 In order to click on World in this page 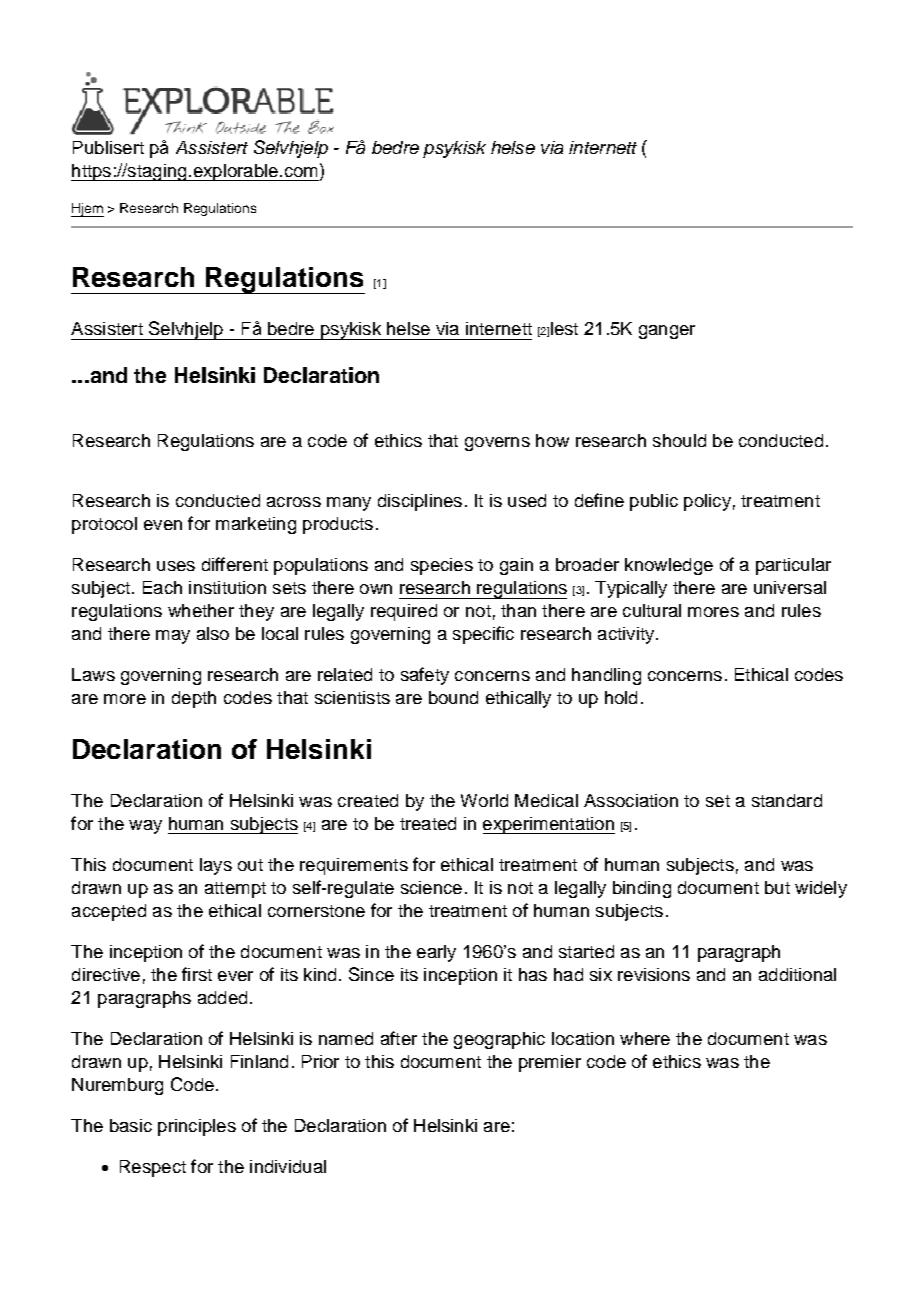, I will do `click(484, 800)`.
